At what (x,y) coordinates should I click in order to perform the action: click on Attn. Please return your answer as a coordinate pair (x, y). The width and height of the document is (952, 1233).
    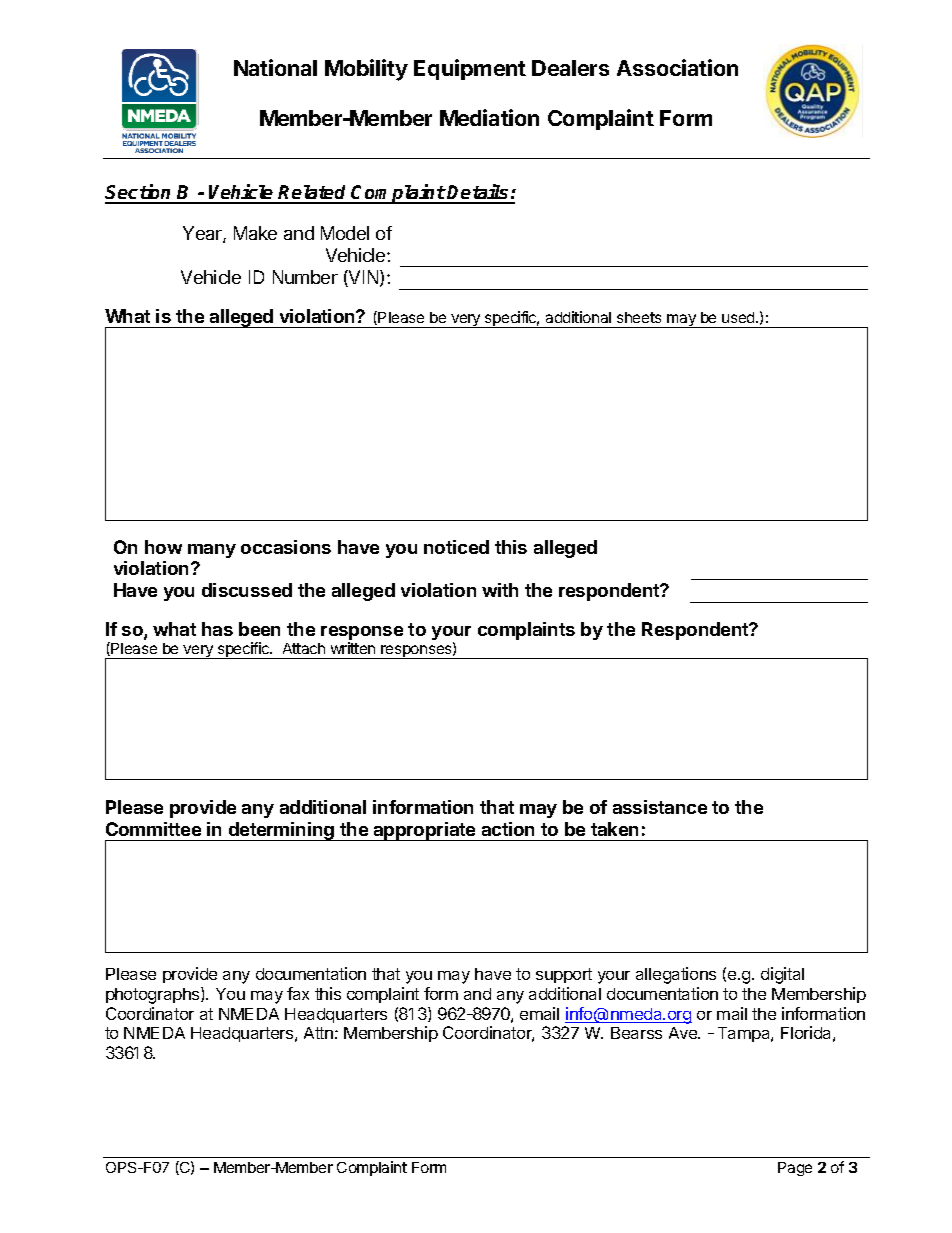
    Looking at the image, I should click on (318, 1033).
